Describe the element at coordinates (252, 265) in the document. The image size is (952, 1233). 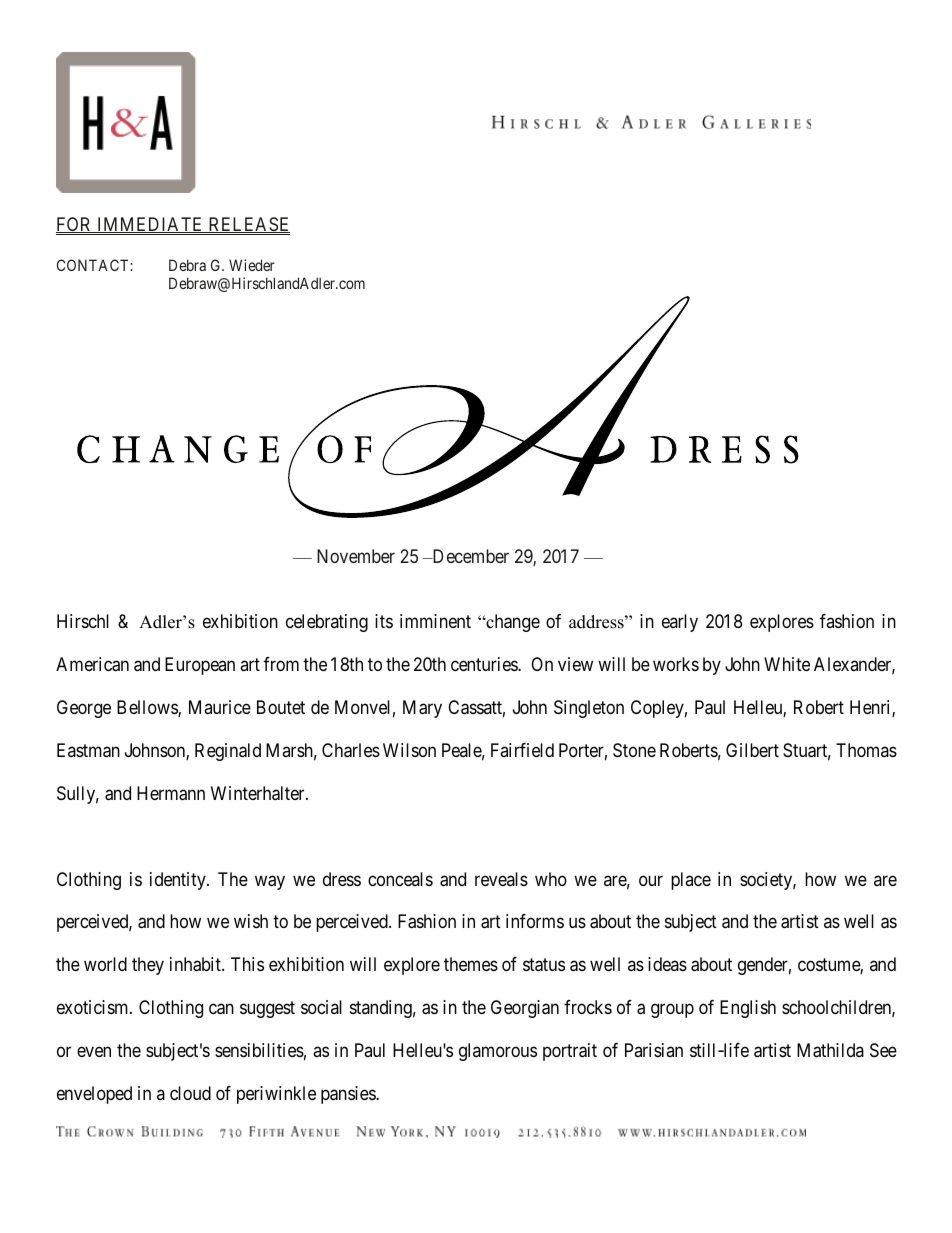
I see `Wieder` at that location.
